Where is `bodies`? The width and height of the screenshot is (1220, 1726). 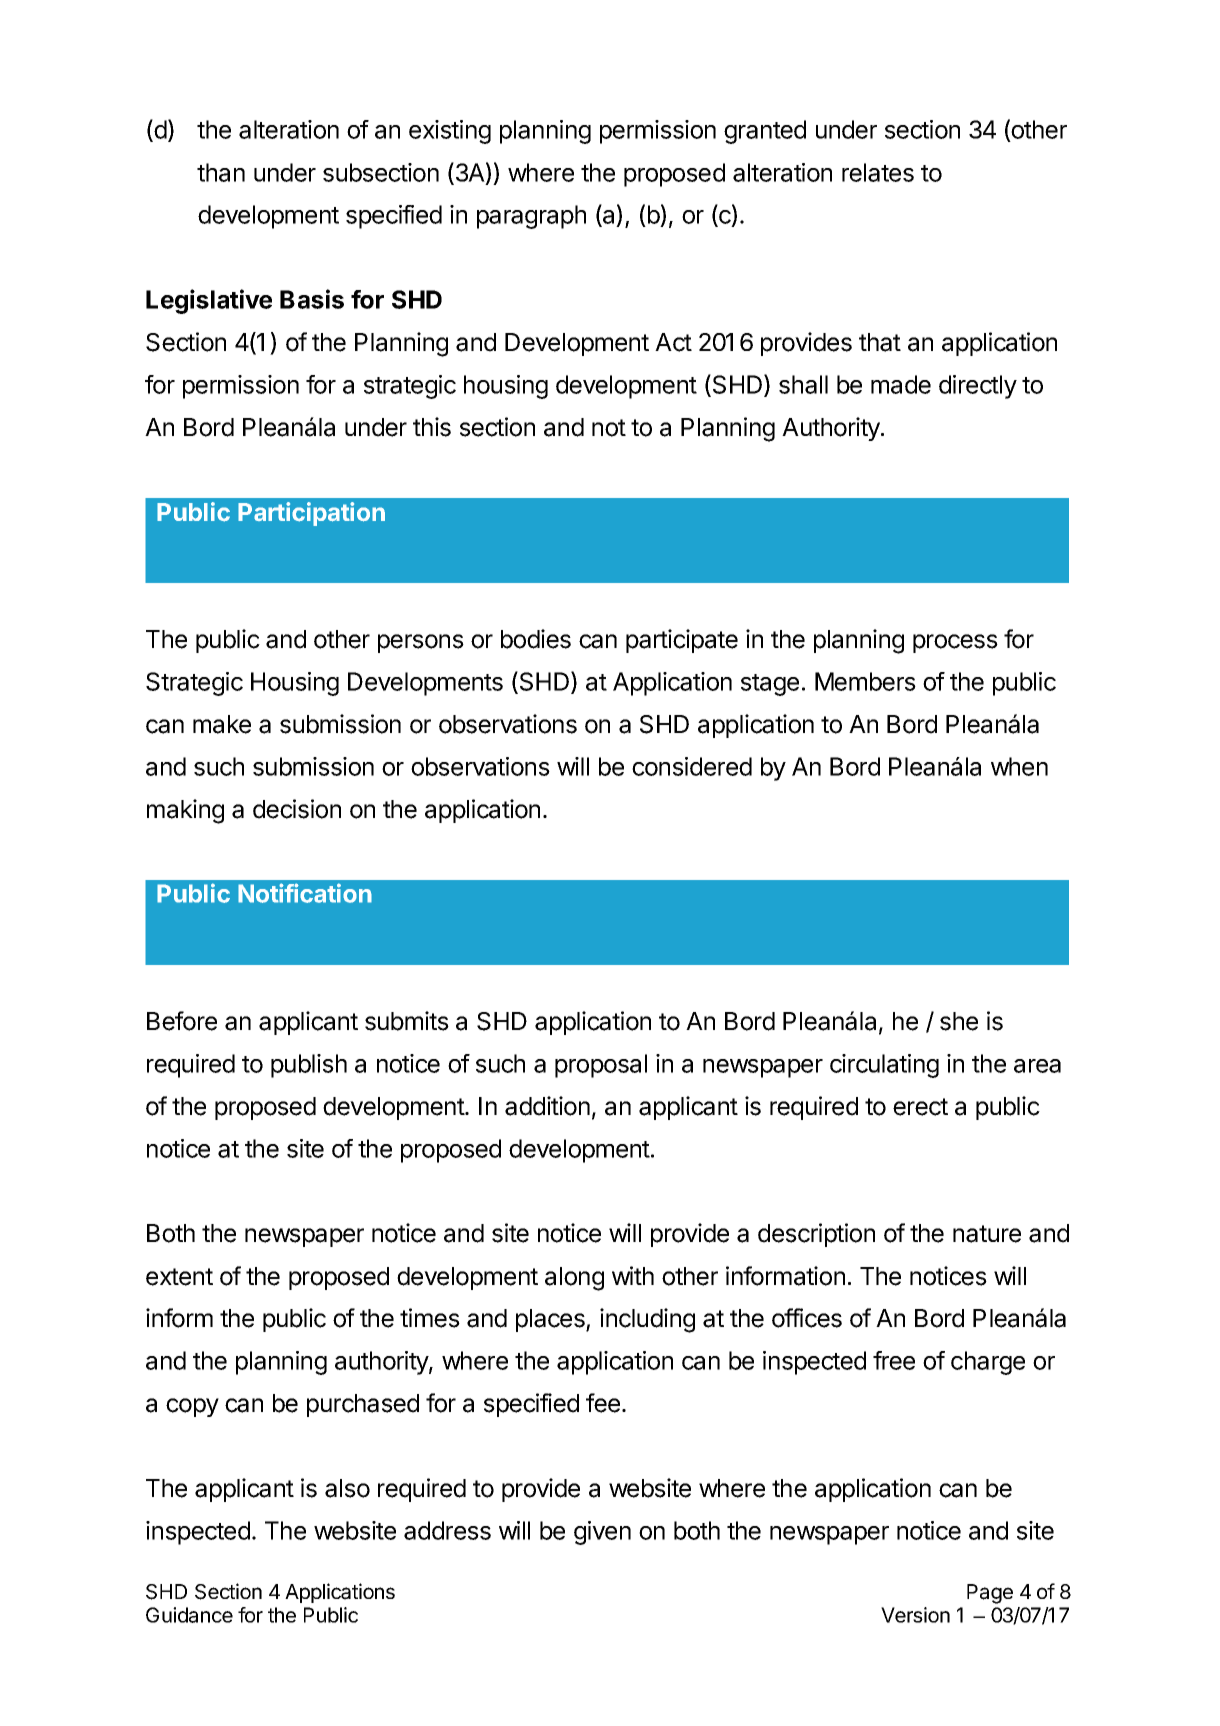
bodies is located at coordinates (536, 639).
